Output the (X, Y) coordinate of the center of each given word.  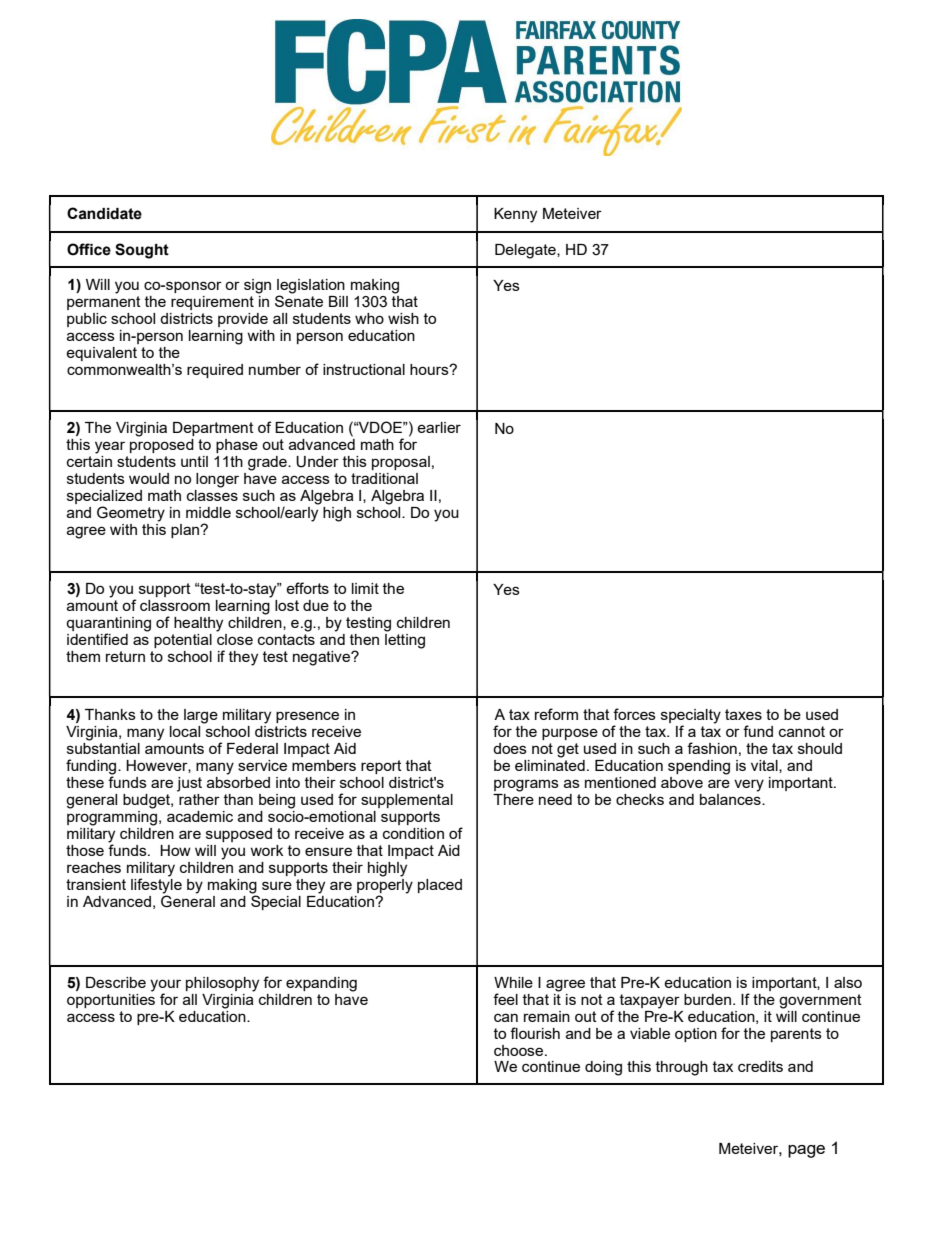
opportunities (111, 1001)
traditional (384, 478)
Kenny (515, 215)
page (806, 1151)
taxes (743, 714)
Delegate (526, 251)
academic (200, 816)
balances (731, 798)
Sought (142, 251)
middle (208, 512)
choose (520, 1050)
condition (413, 833)
